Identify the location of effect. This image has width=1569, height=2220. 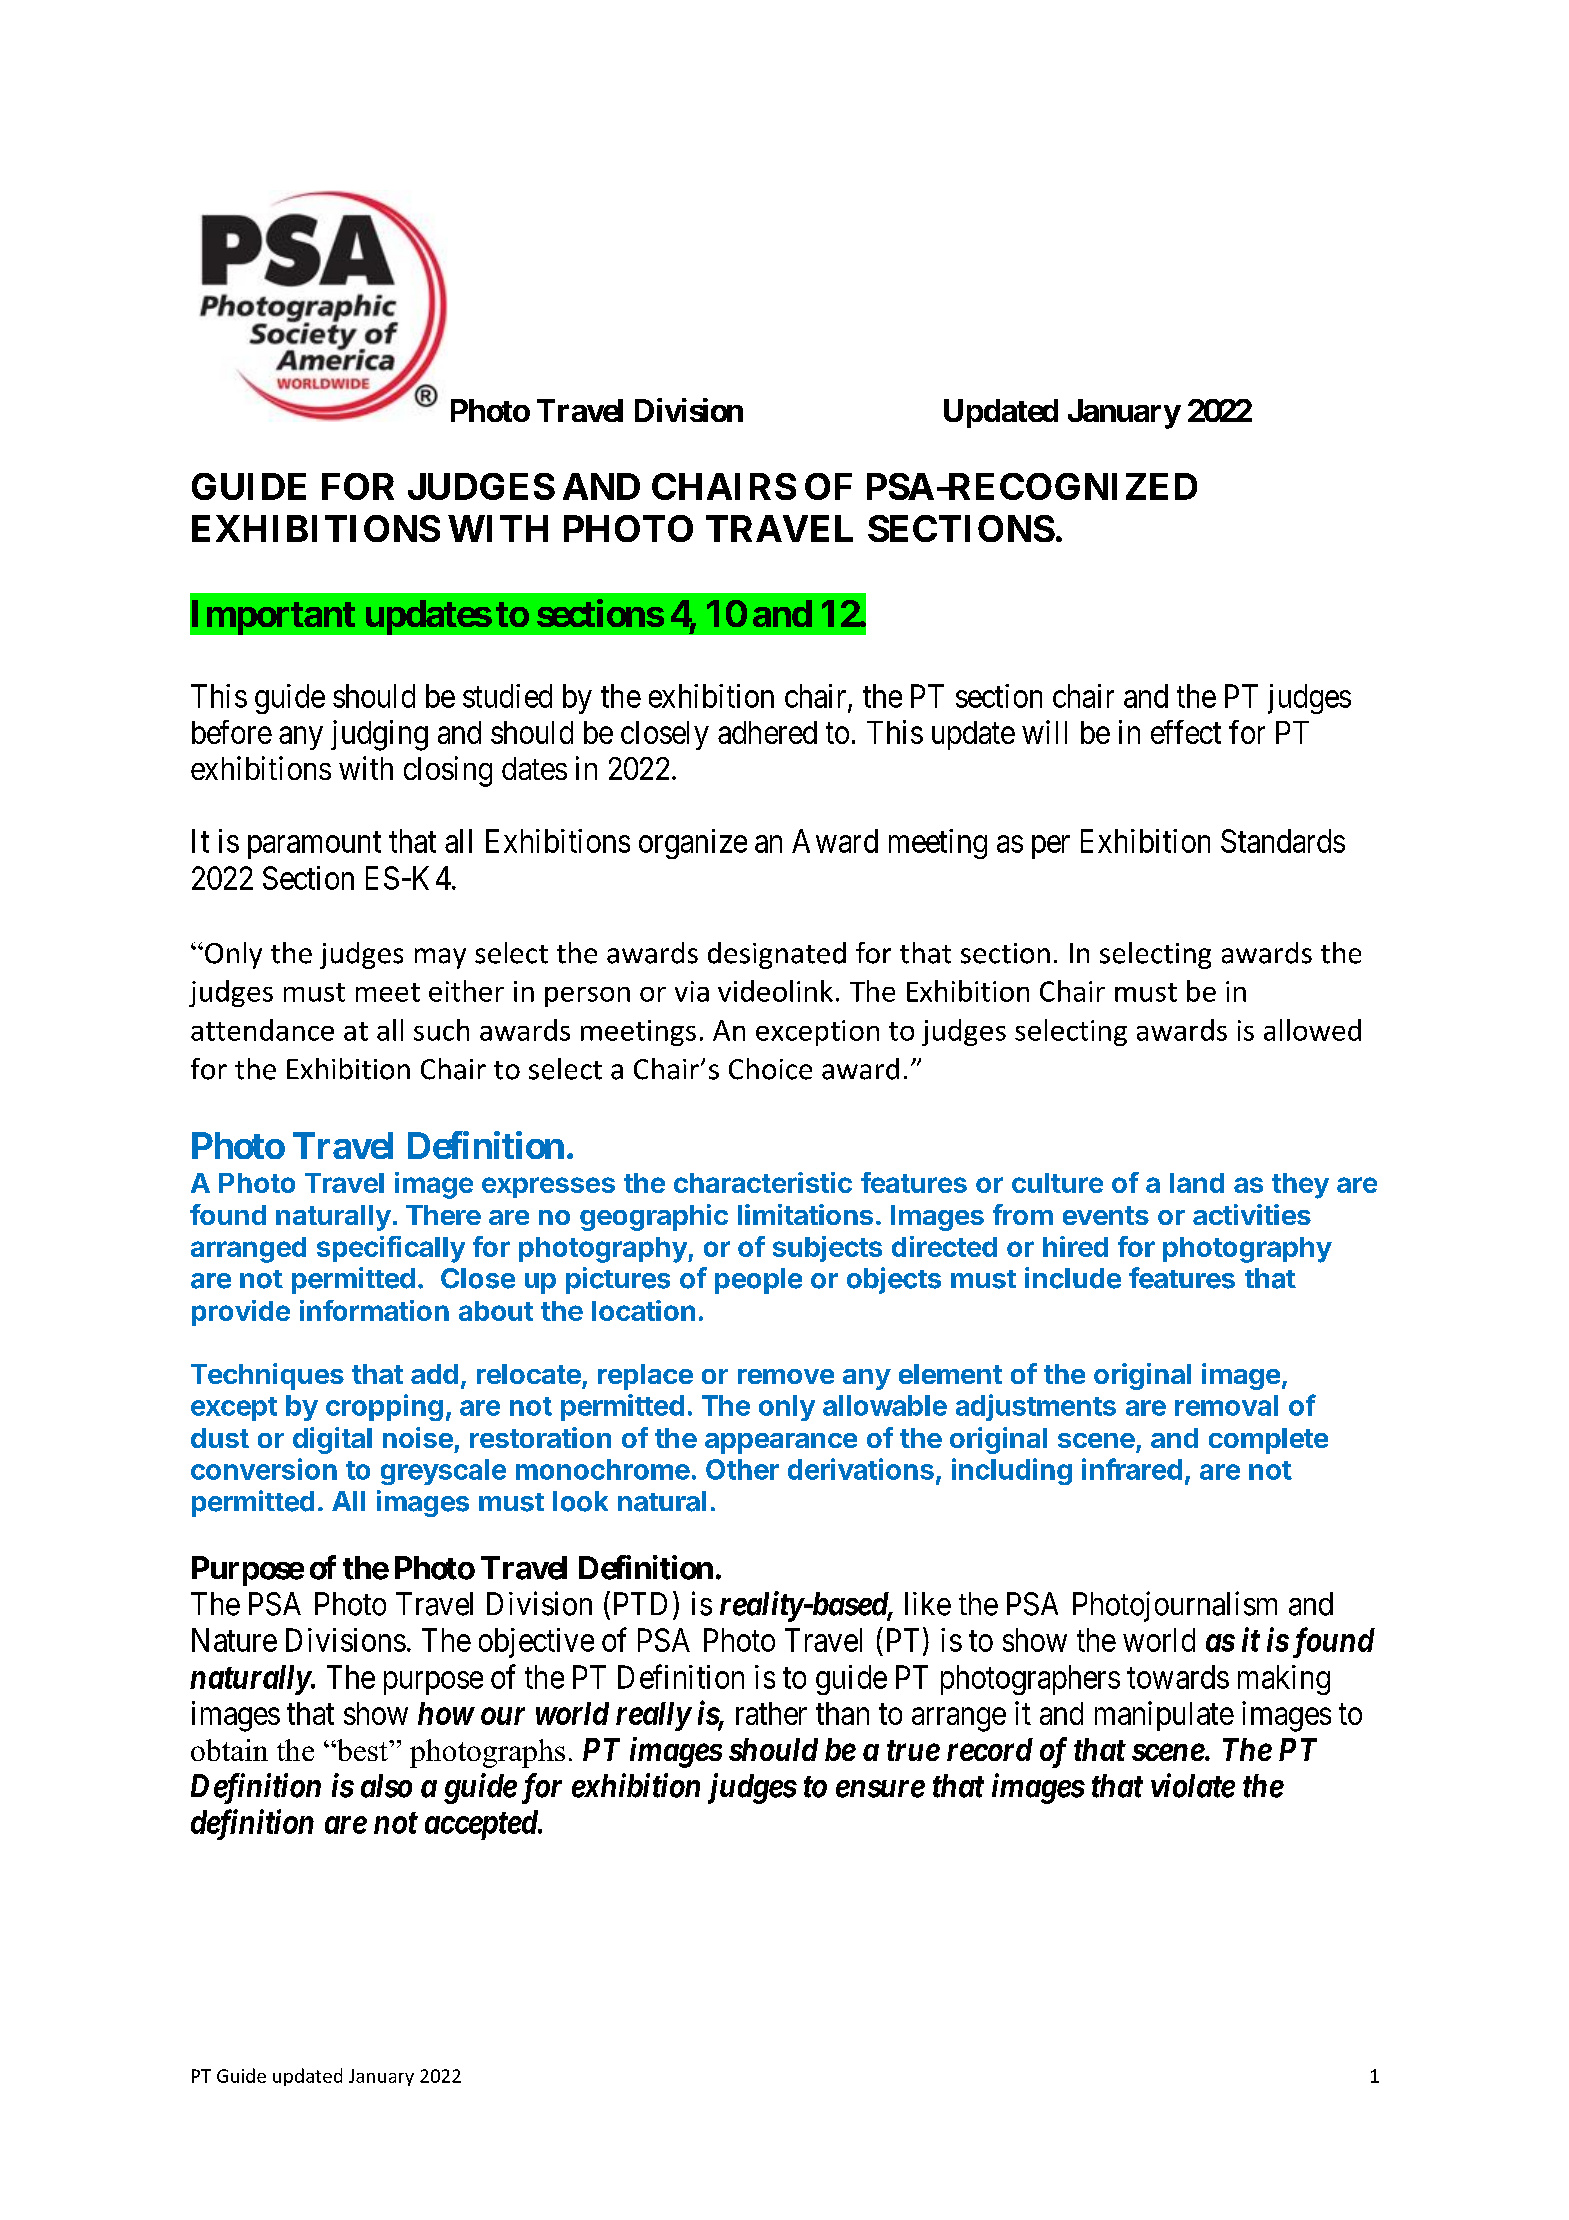
(1186, 732).
